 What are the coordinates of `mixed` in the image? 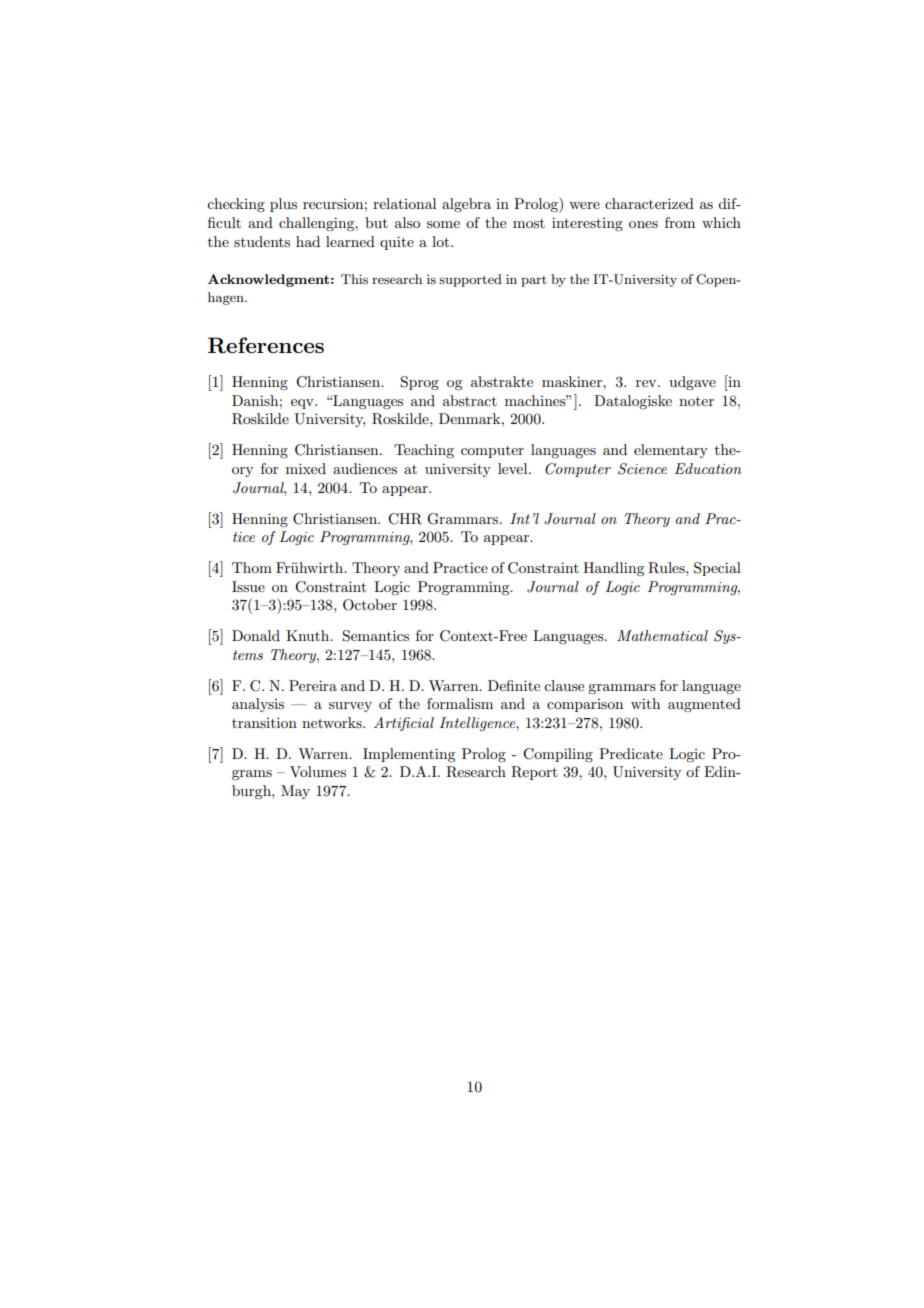 It's located at (306, 468).
